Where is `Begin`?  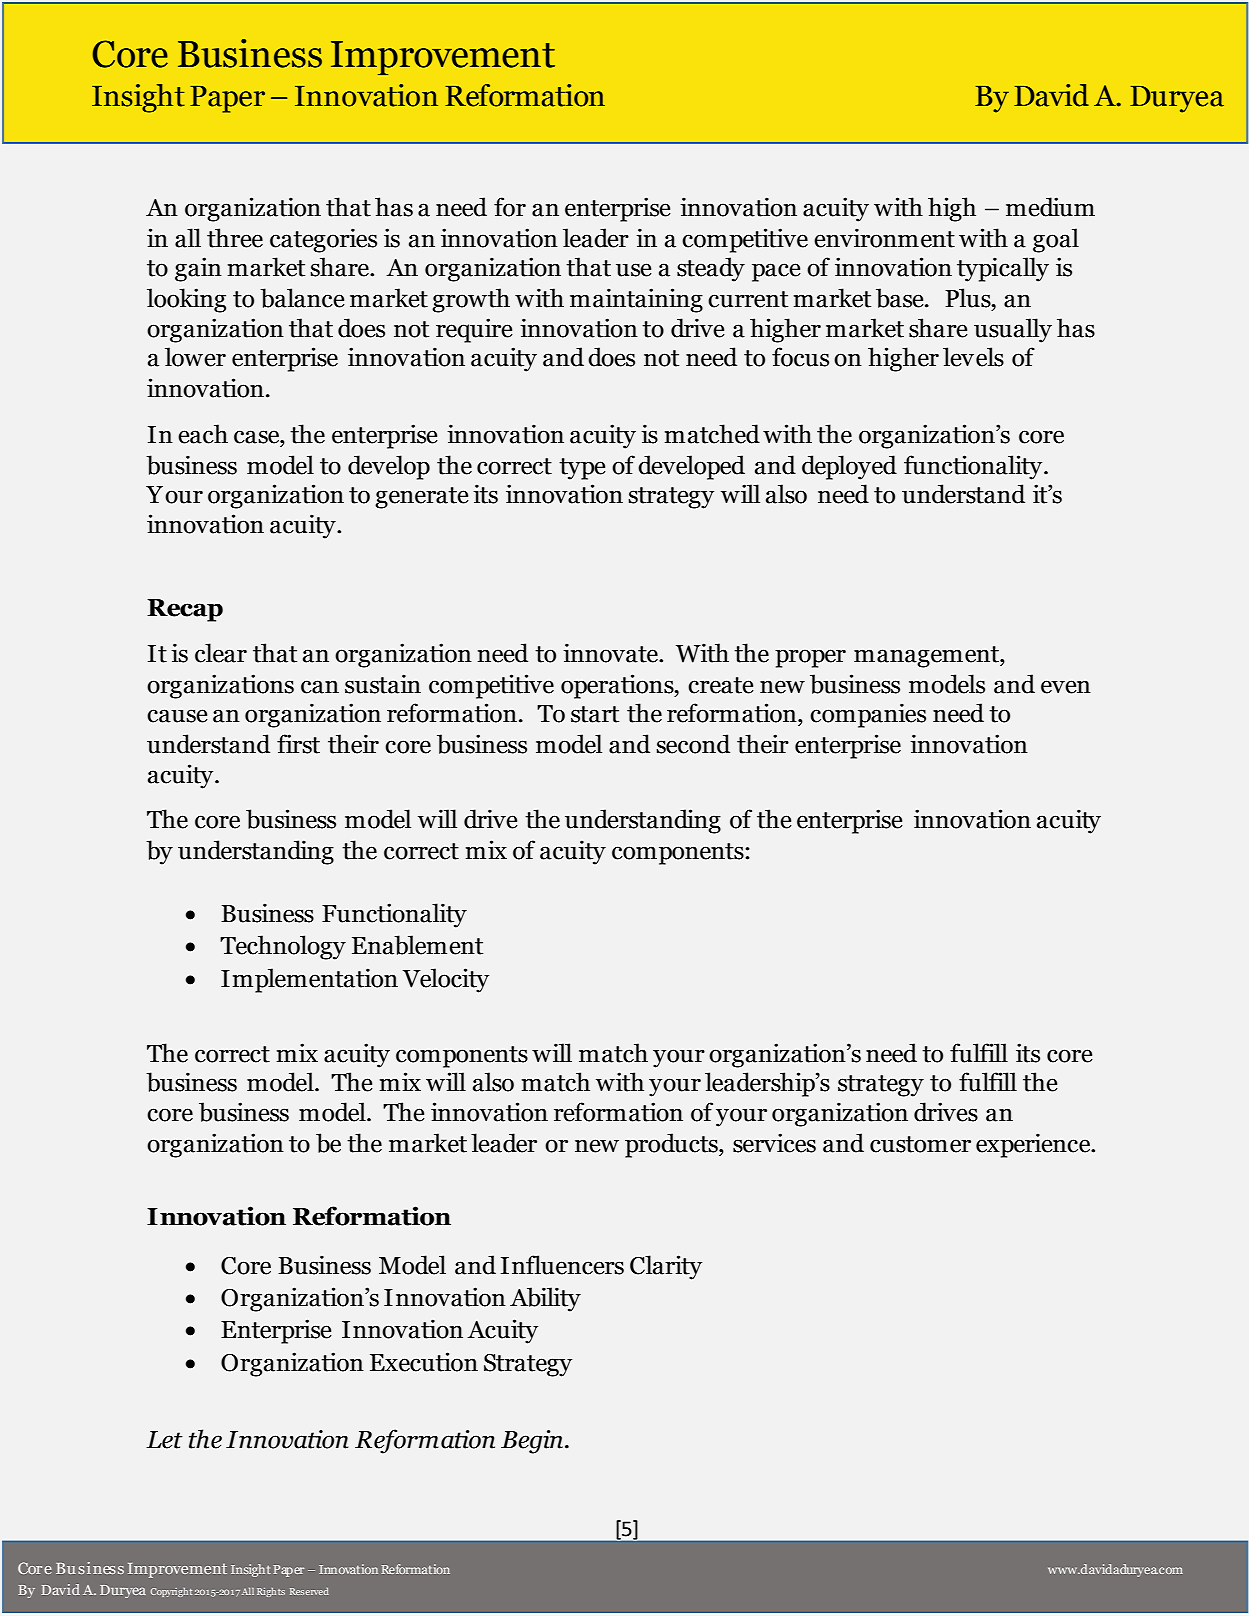
Begin is located at coordinates (532, 1442).
